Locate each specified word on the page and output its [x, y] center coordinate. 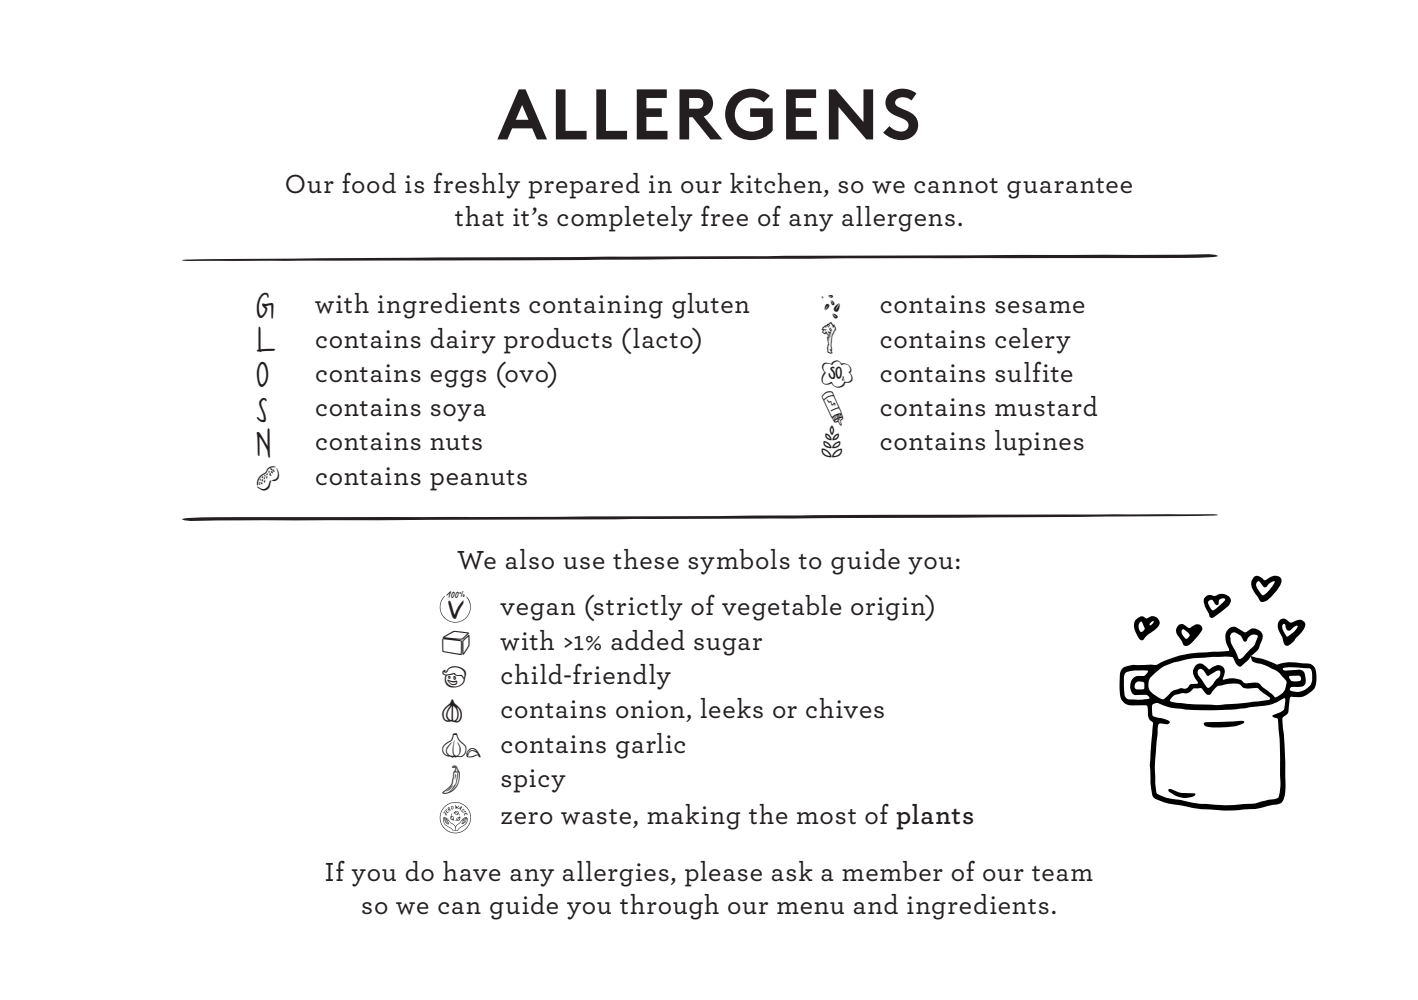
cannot [956, 186]
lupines [1039, 443]
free [724, 215]
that [479, 216]
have [472, 871]
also [530, 559]
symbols [739, 562]
